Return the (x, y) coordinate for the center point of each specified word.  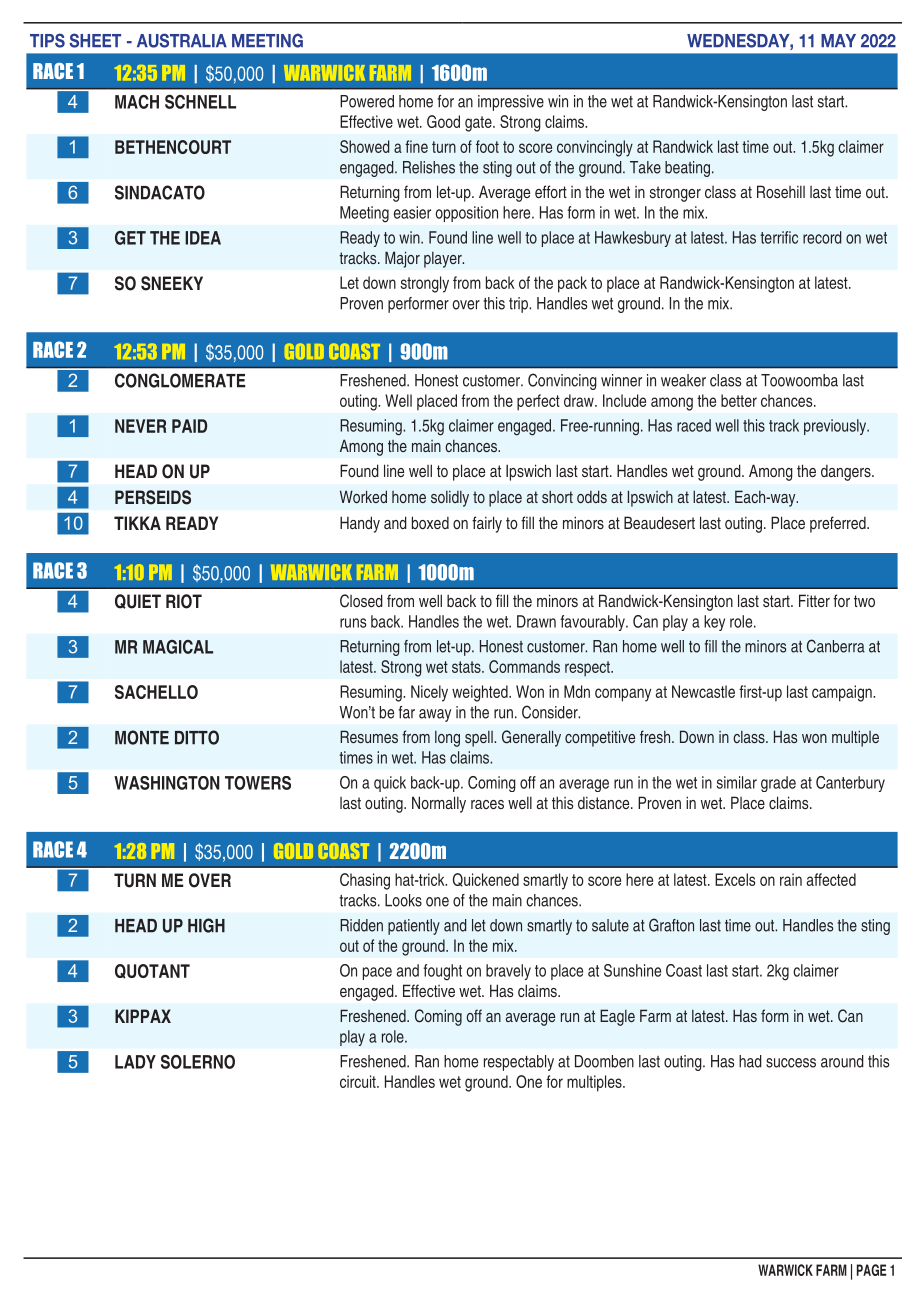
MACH (137, 102)
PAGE (871, 1270)
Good (443, 121)
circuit (359, 1081)
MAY (838, 40)
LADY (135, 1062)
